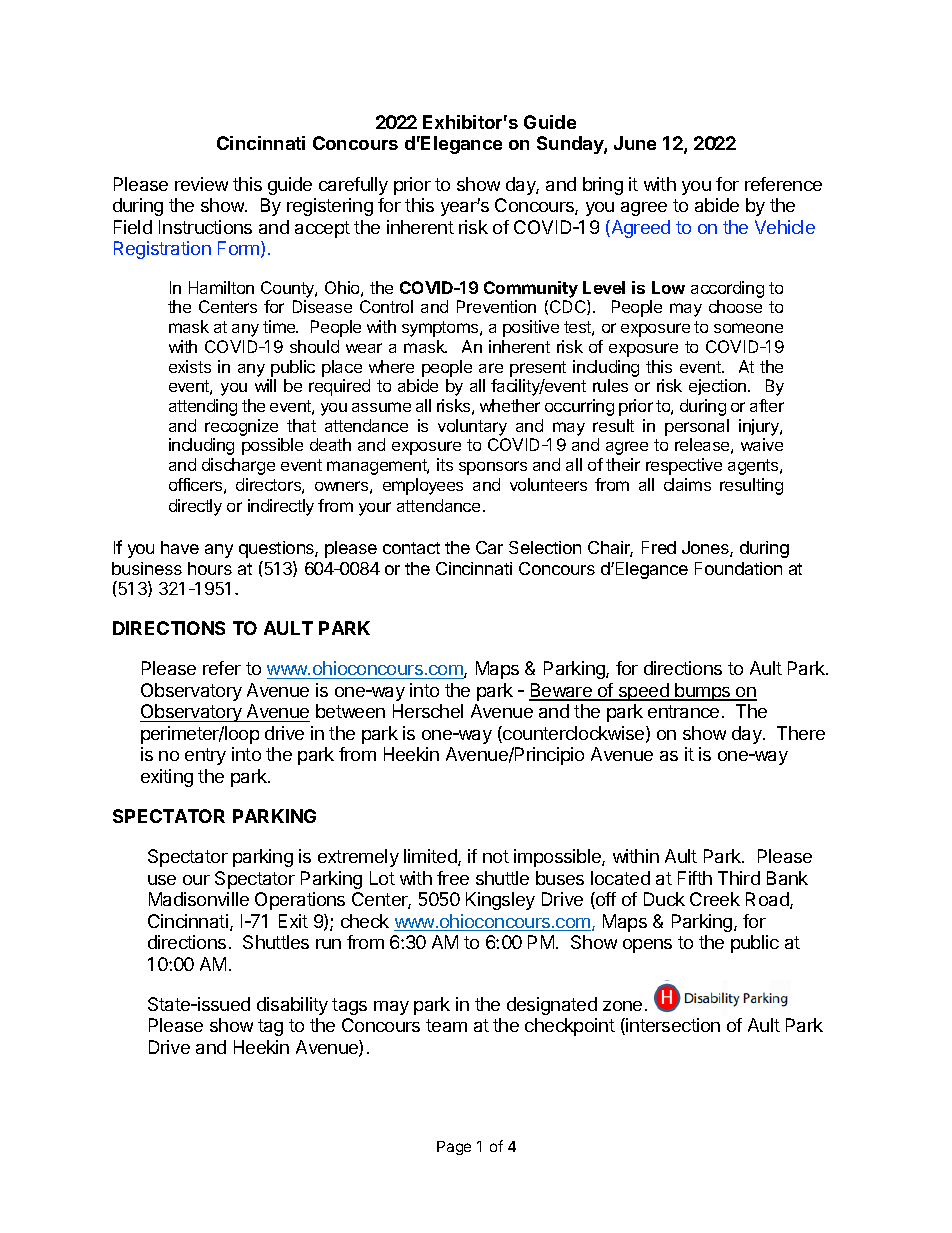 The image size is (952, 1233). I want to click on intersection, so click(672, 1026).
